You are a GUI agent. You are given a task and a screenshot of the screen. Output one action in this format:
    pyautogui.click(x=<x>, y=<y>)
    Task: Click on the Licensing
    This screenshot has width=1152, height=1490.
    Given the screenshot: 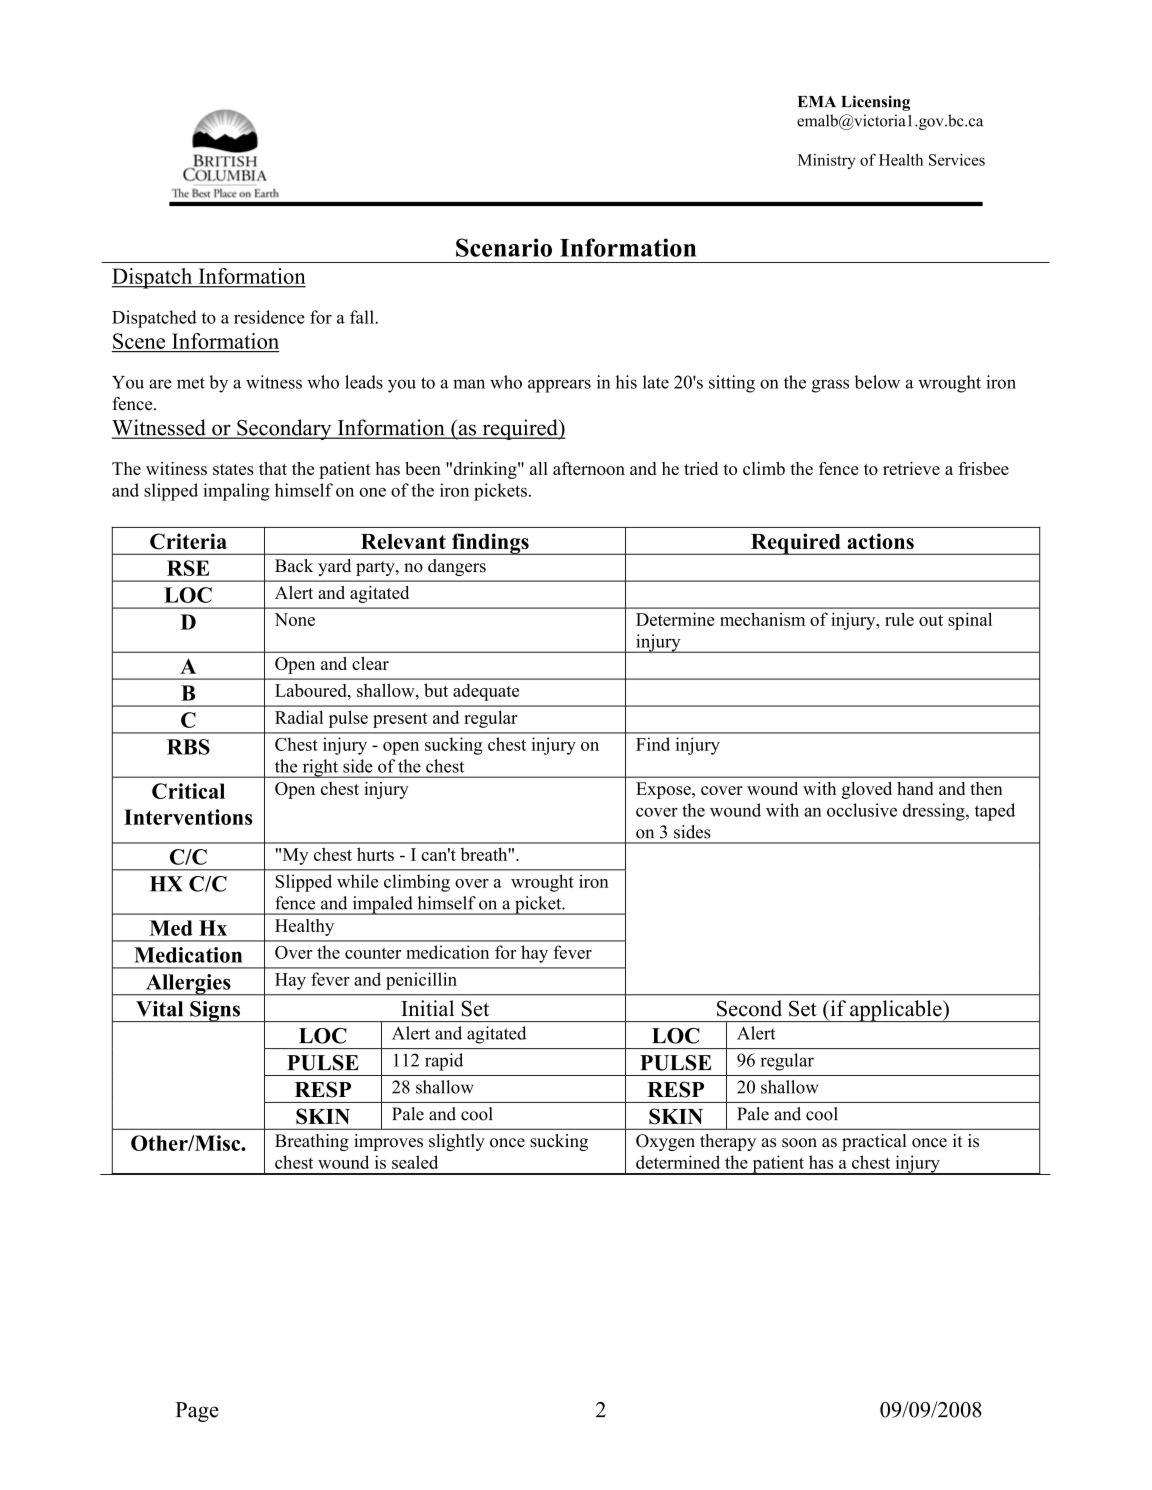 What is the action you would take?
    pyautogui.click(x=875, y=103)
